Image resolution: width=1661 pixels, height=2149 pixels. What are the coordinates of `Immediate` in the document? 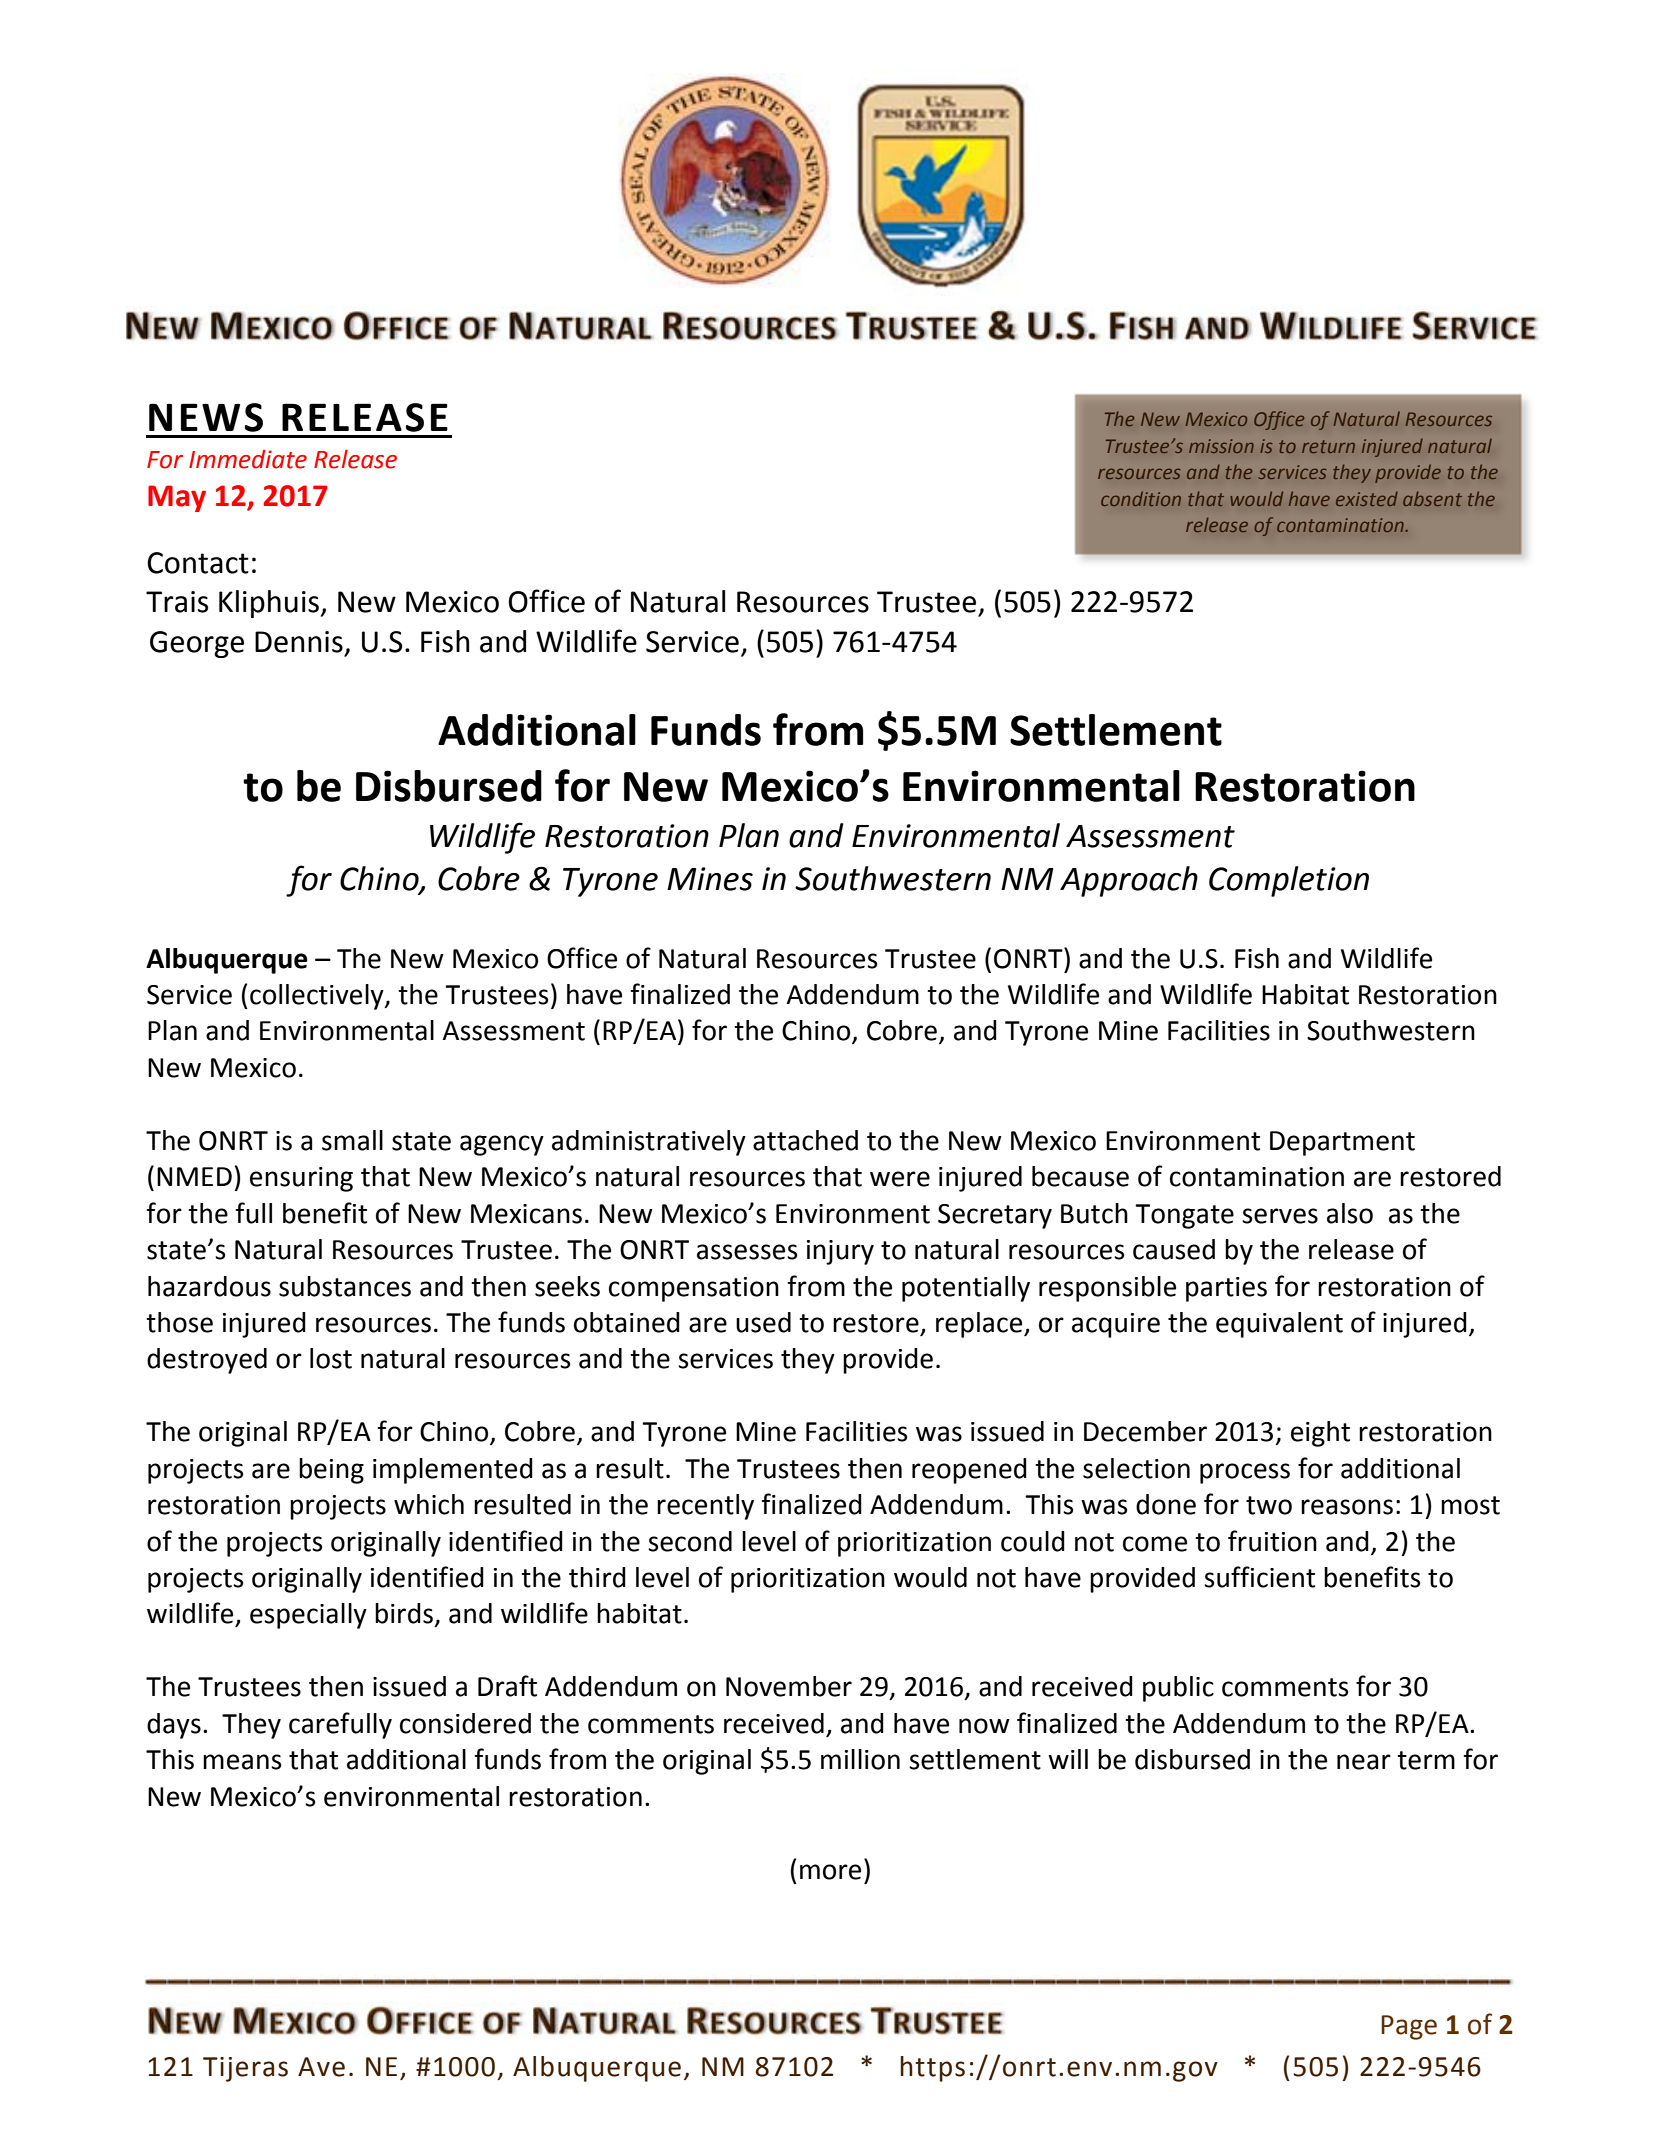 It's located at (248, 459).
